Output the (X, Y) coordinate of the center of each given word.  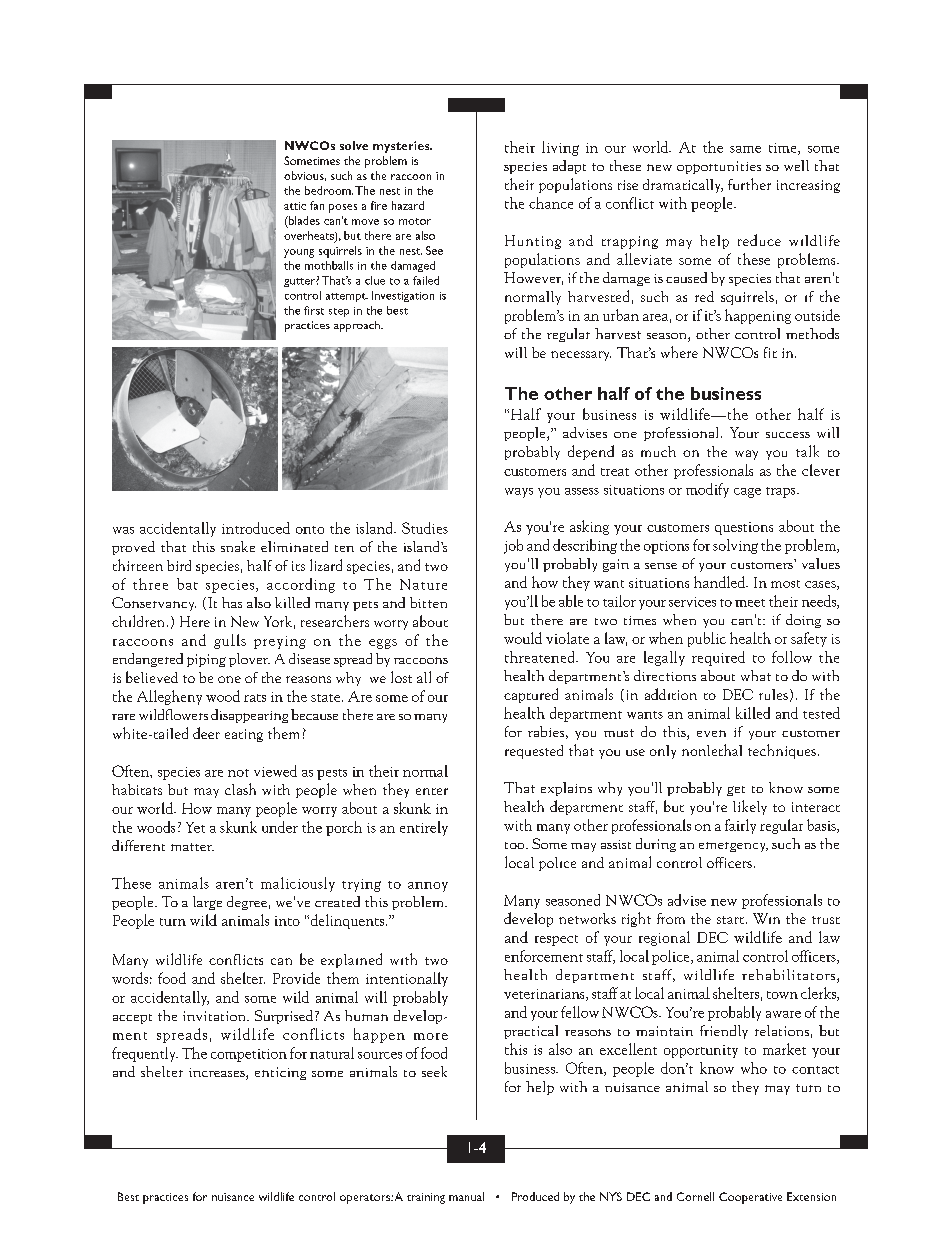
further (749, 184)
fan (317, 205)
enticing (280, 1073)
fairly (740, 826)
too (516, 845)
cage (747, 493)
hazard (408, 205)
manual (466, 1196)
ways (519, 493)
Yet (195, 827)
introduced (256, 528)
